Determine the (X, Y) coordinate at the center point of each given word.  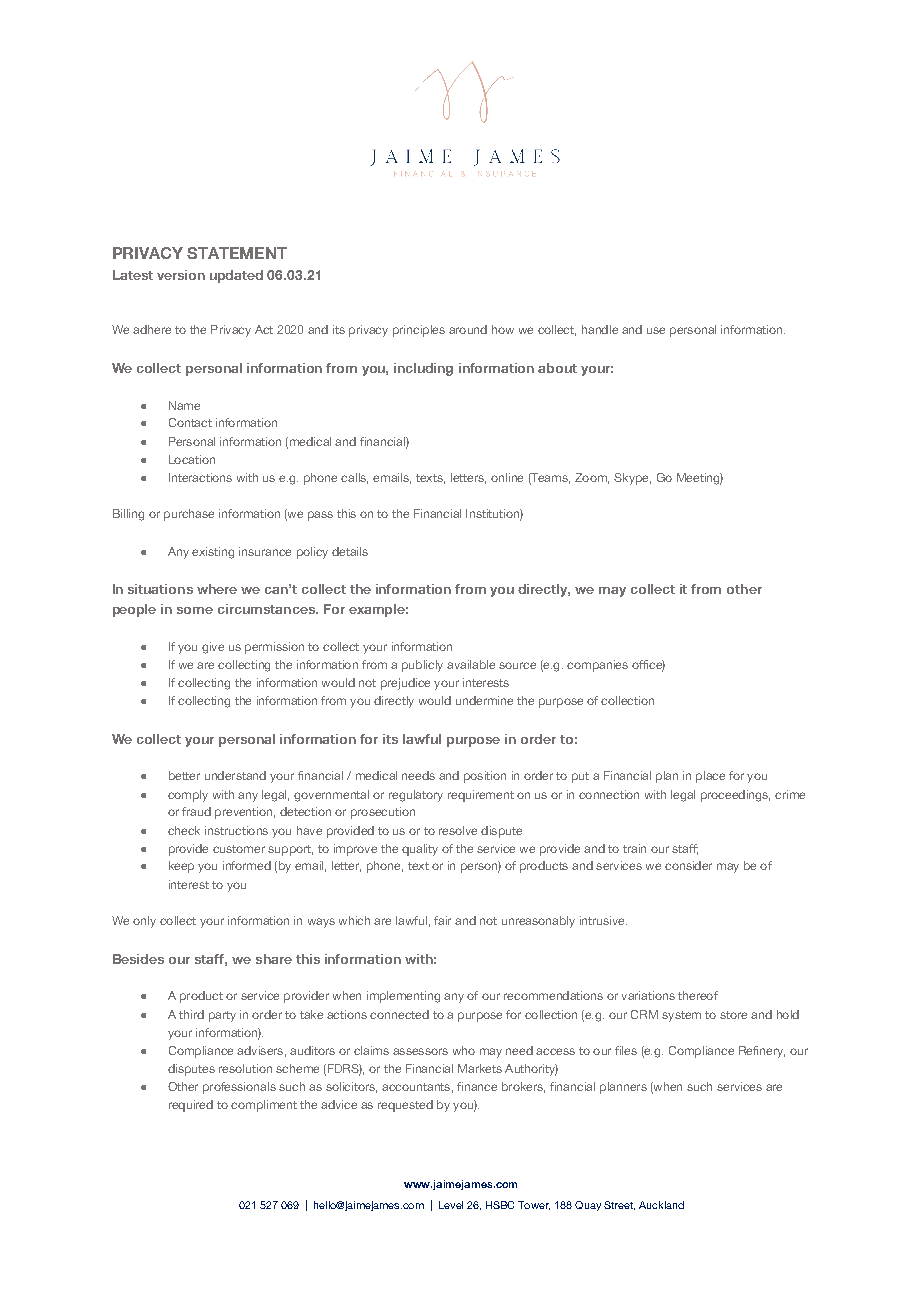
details (350, 551)
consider (688, 865)
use (656, 330)
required (191, 1106)
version (181, 275)
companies (597, 666)
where (217, 589)
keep (181, 867)
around (468, 329)
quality (420, 850)
